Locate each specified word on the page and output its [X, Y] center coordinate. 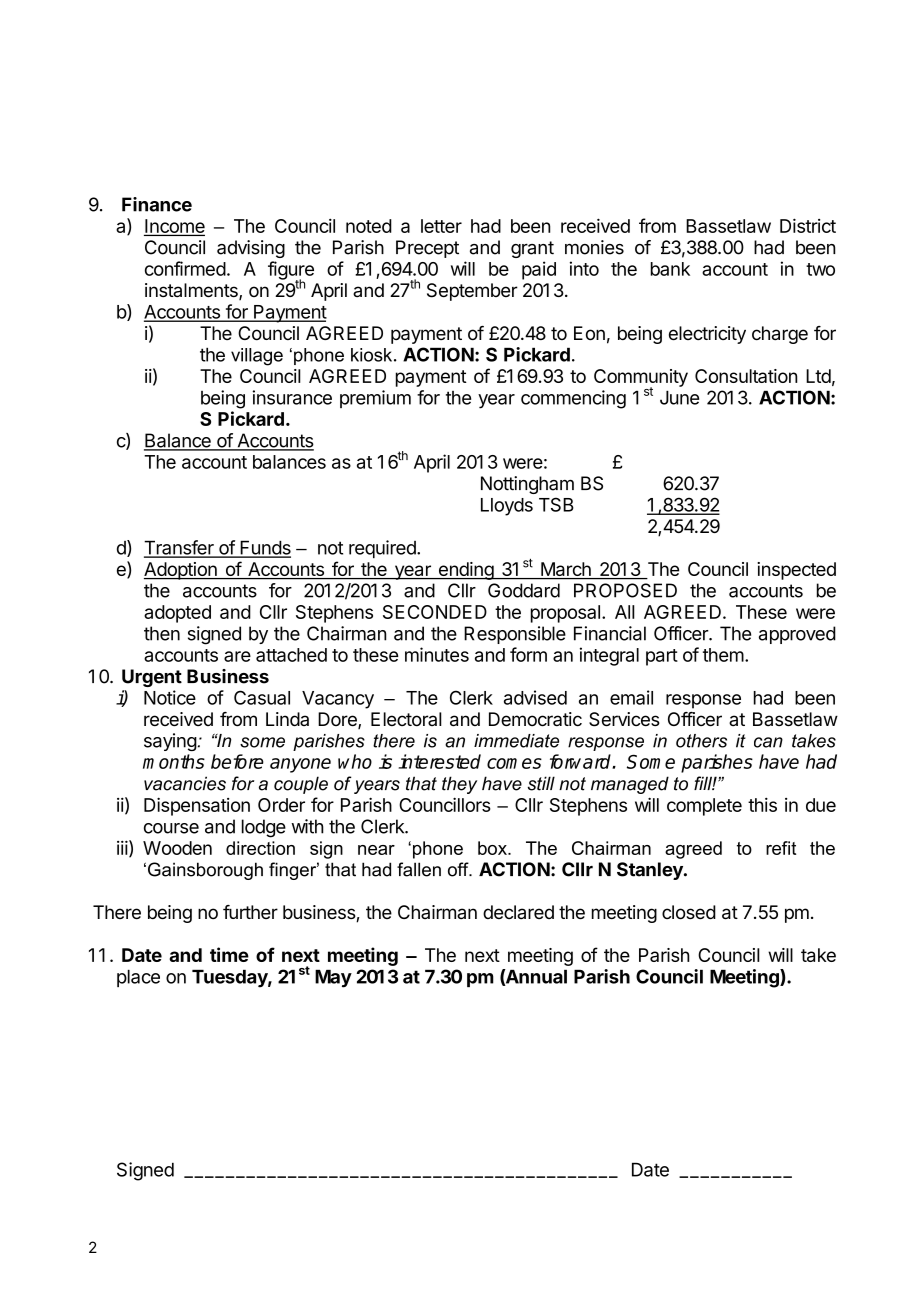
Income [174, 227]
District [808, 225]
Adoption [181, 571]
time [229, 954]
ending [465, 571]
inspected [796, 571]
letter [441, 226]
